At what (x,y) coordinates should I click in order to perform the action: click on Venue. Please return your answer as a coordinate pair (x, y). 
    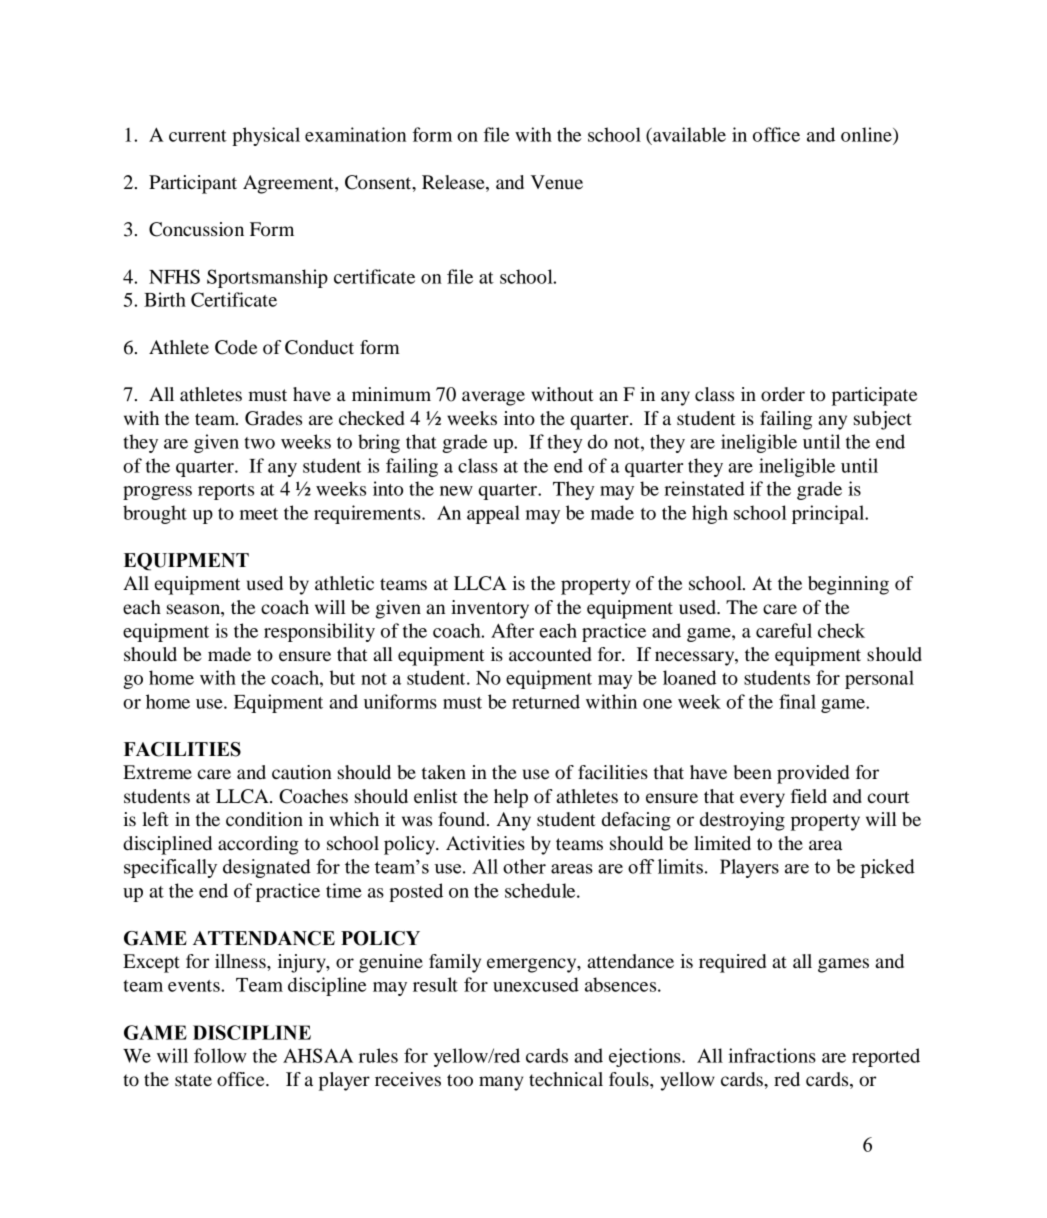
    Looking at the image, I should click on (557, 182).
